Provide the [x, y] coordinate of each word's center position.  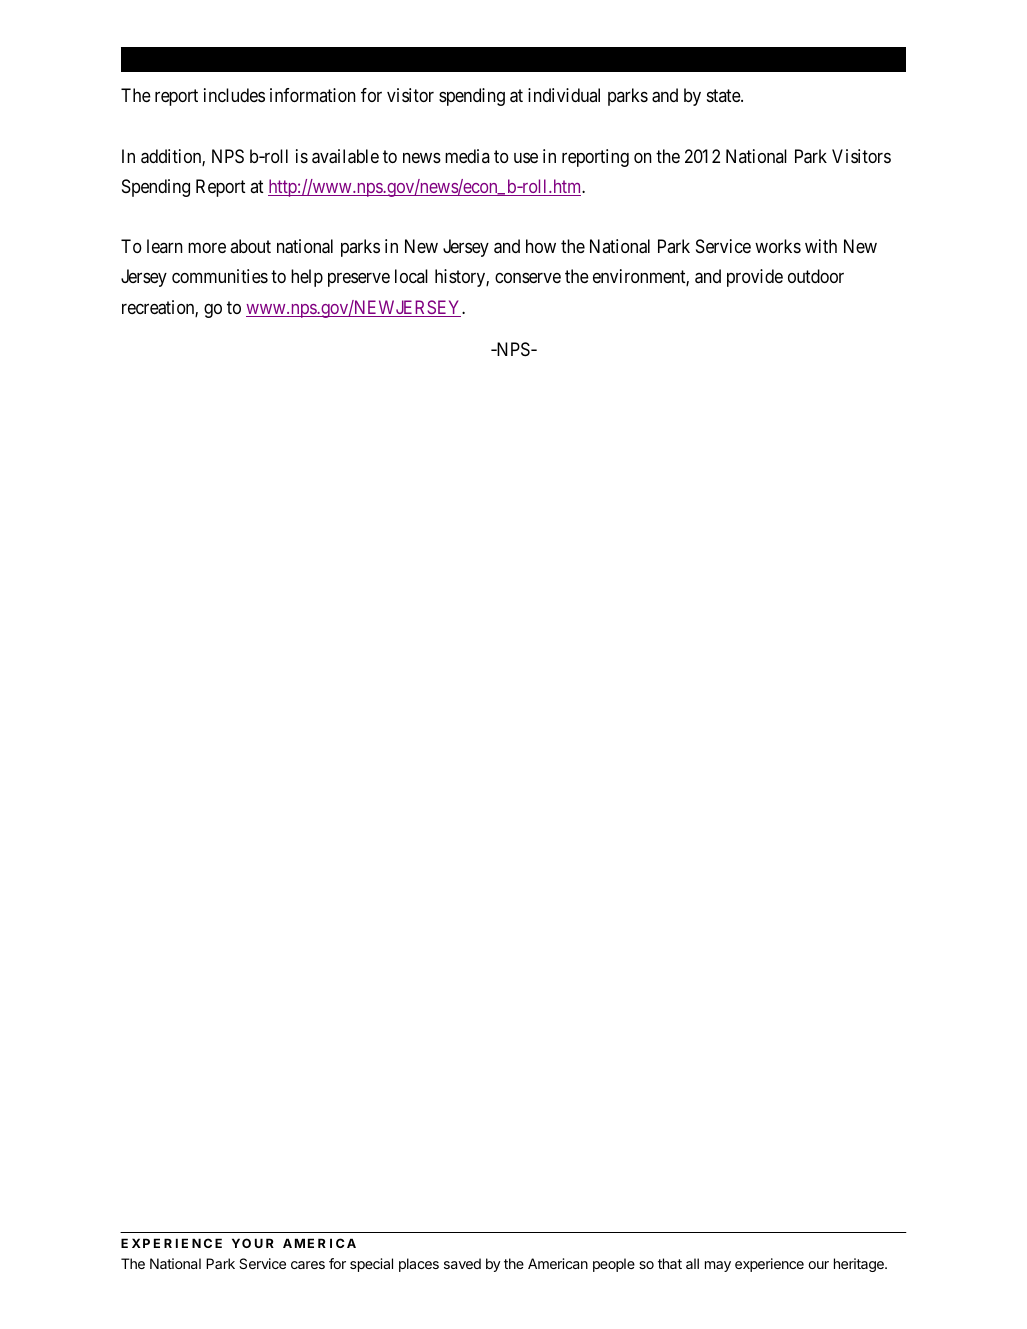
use [526, 158]
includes [234, 95]
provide [755, 278]
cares [308, 1265]
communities [220, 276]
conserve [528, 278]
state [724, 96]
